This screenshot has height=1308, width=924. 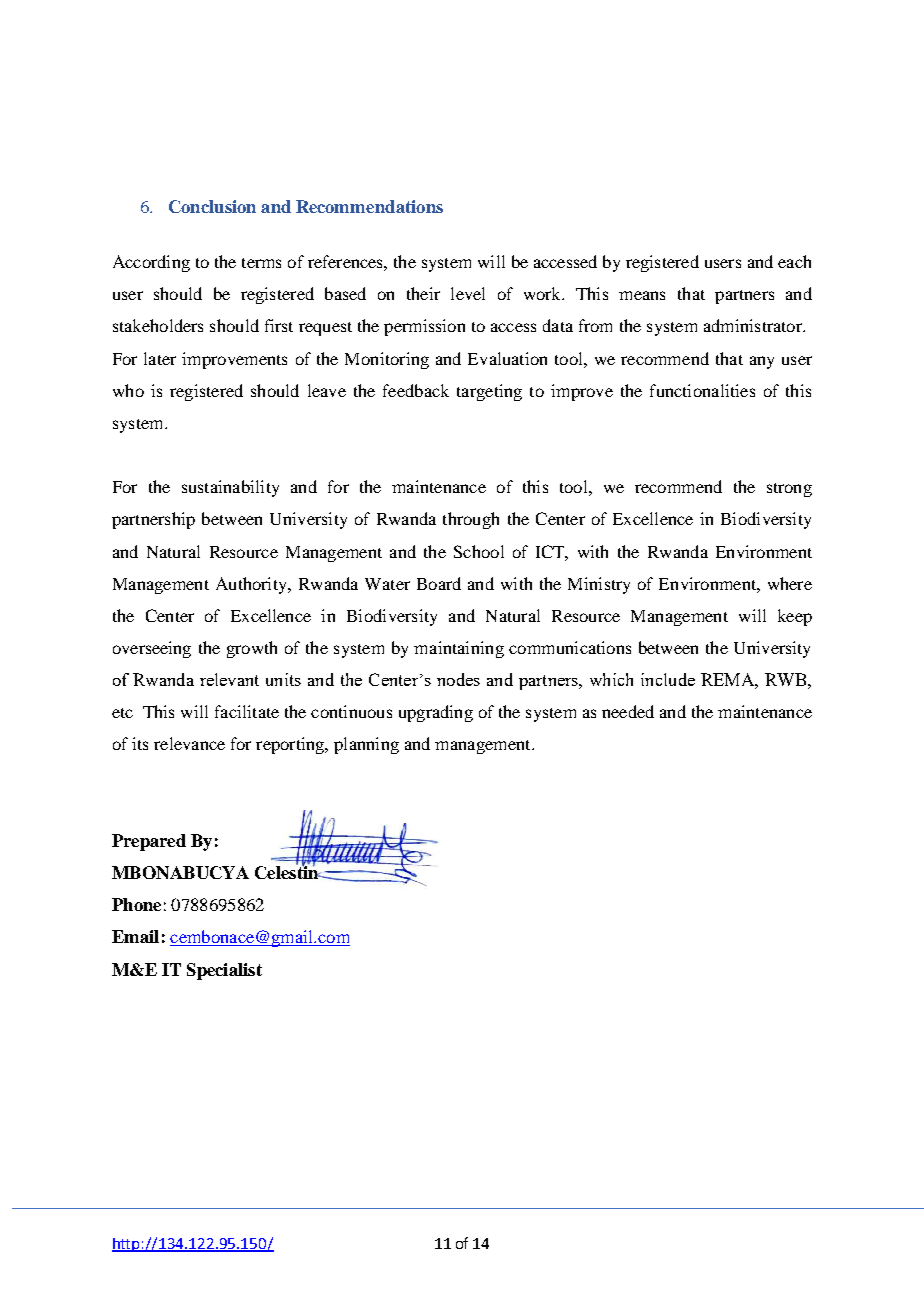 I want to click on include, so click(x=668, y=679).
